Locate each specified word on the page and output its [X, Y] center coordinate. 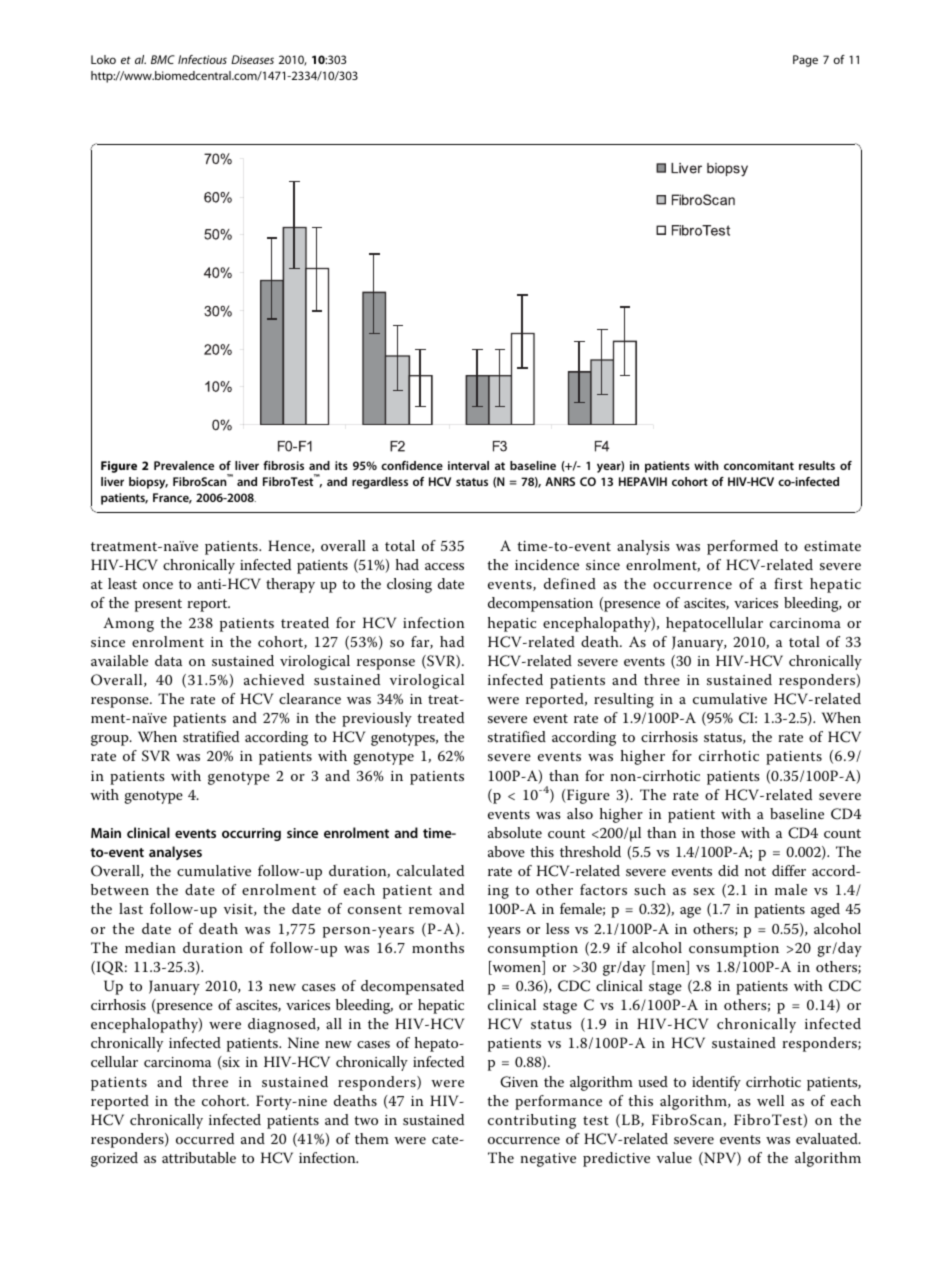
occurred [205, 1138]
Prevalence [184, 465]
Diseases [252, 59]
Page [805, 61]
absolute [515, 832]
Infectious [202, 59]
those [717, 832]
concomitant [759, 465]
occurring [251, 834]
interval [468, 465]
